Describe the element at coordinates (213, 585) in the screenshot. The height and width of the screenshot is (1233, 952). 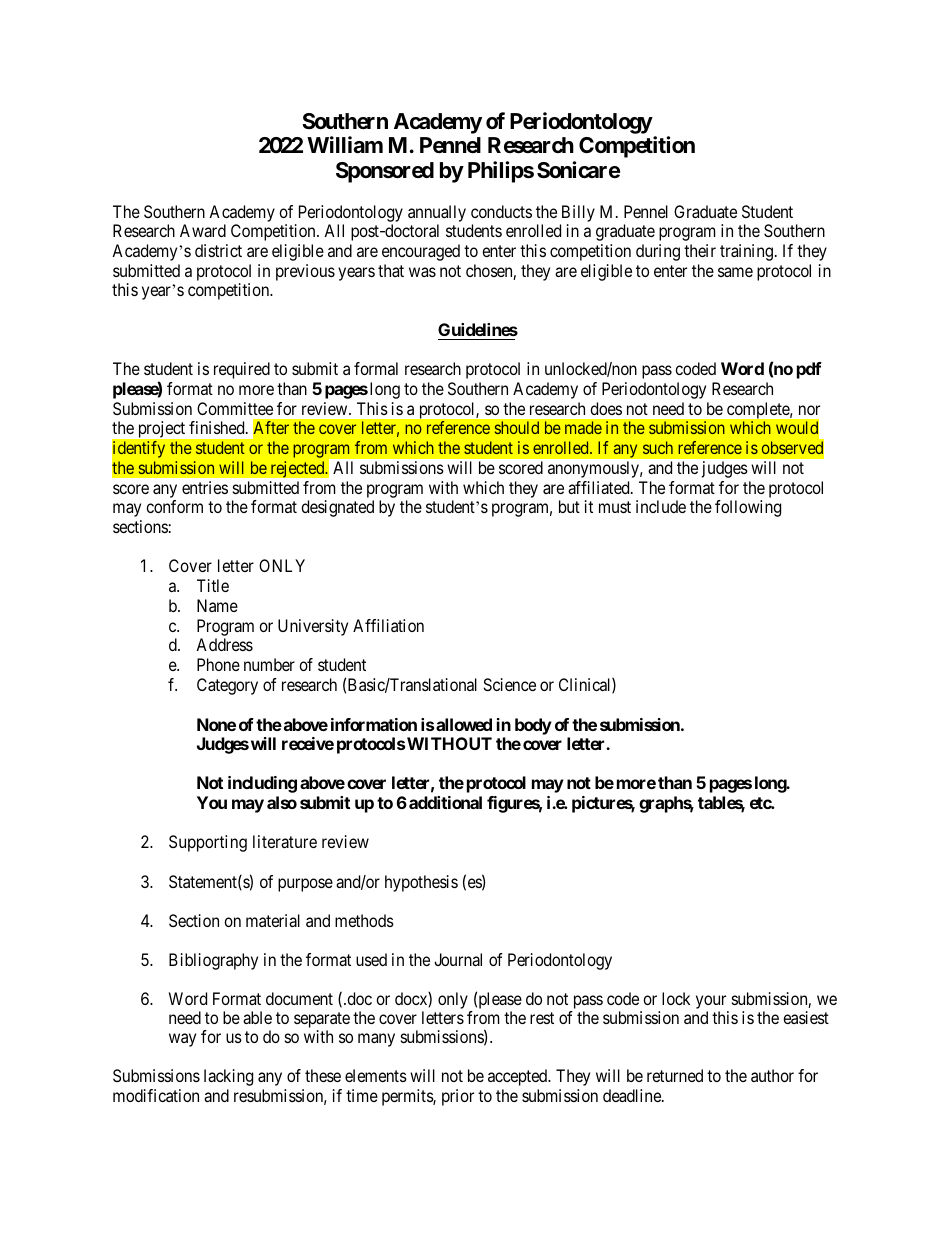
I see `Title` at that location.
